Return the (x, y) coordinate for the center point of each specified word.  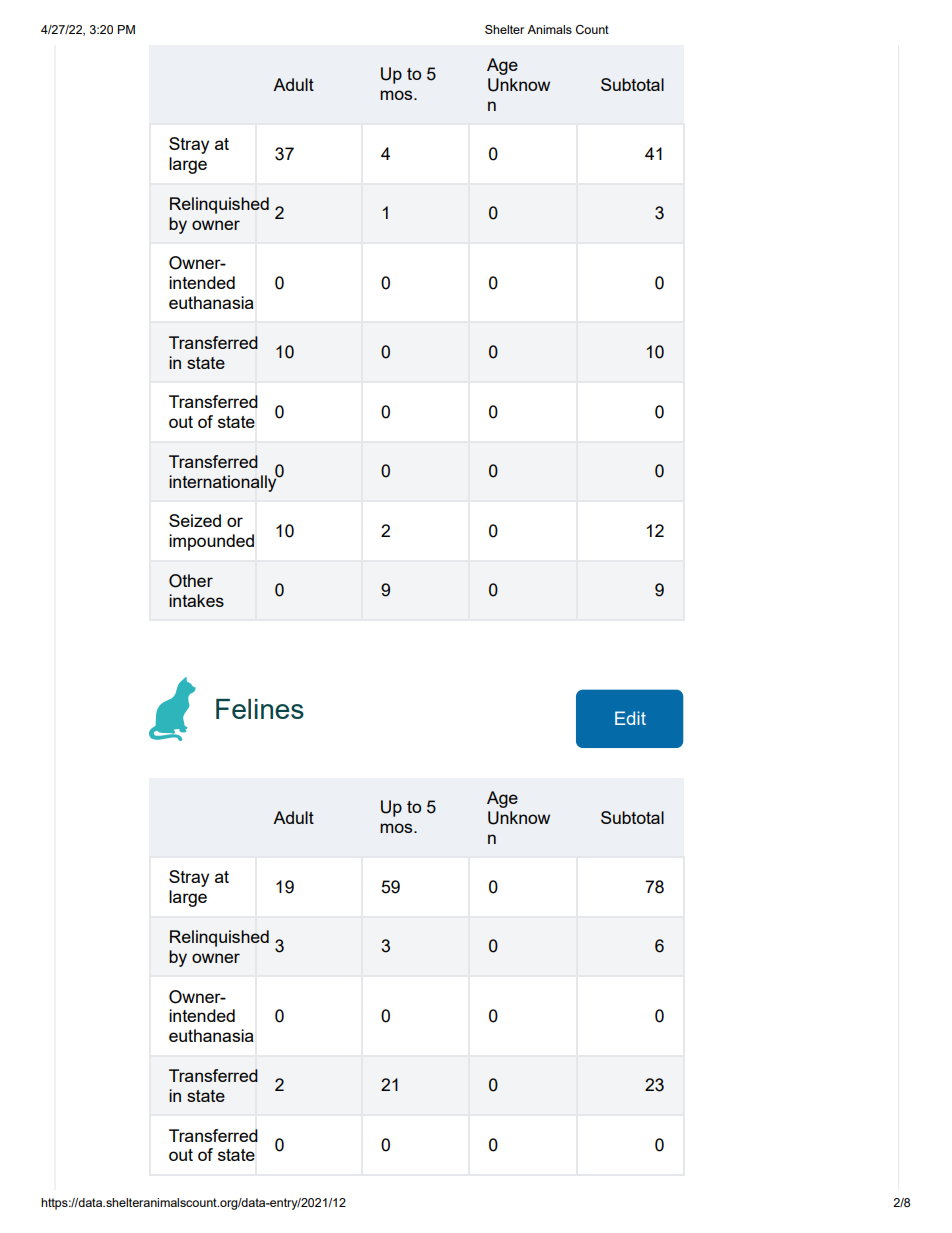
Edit (630, 718)
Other (191, 581)
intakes (196, 600)
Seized (195, 520)
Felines (260, 709)
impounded (211, 542)
